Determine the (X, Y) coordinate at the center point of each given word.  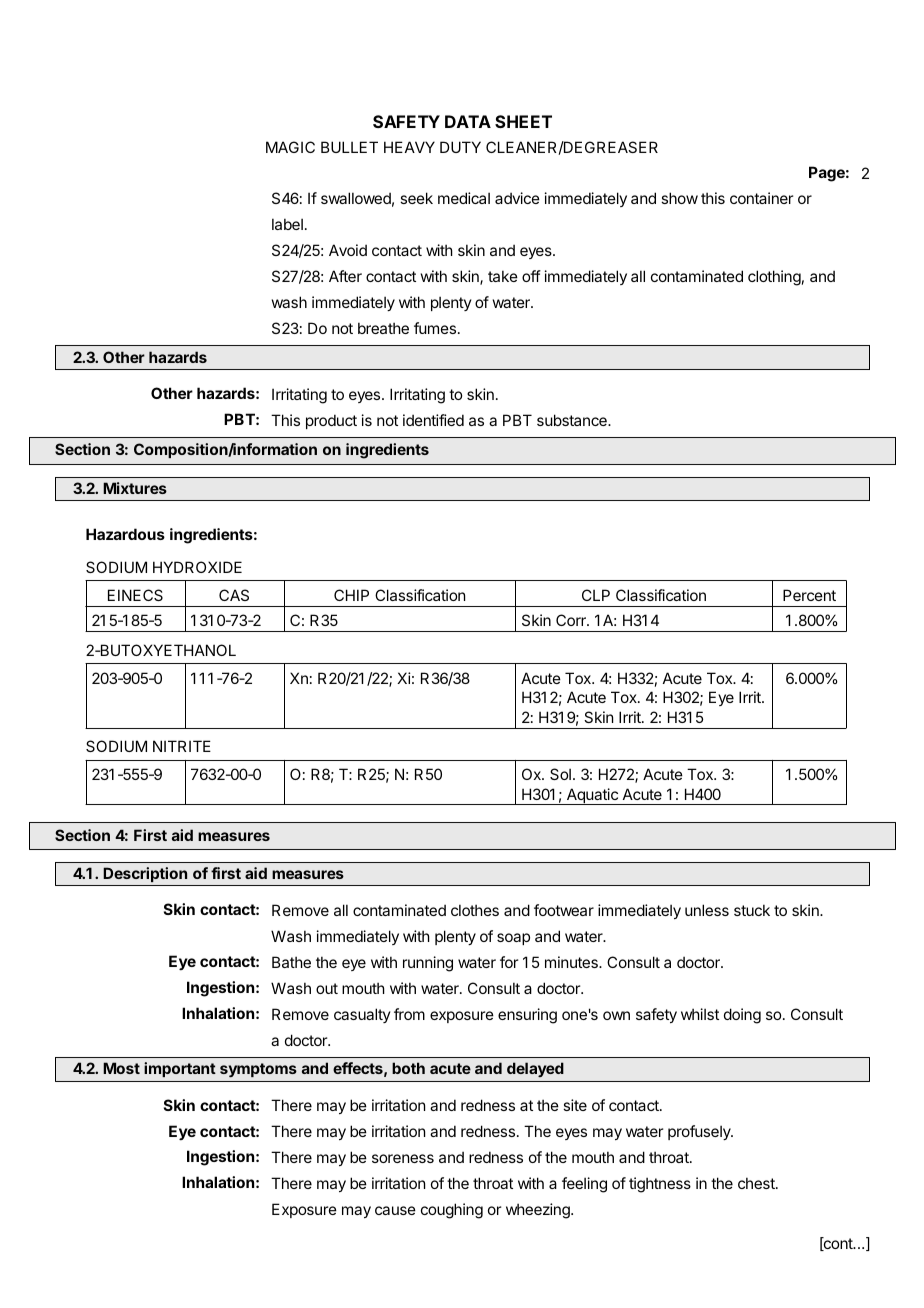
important (180, 1069)
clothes (475, 910)
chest (757, 1183)
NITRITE (182, 746)
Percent (809, 595)
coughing (452, 1211)
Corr (572, 620)
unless (707, 910)
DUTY (460, 147)
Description (145, 874)
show (679, 198)
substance (573, 420)
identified (433, 420)
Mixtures (135, 488)
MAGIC (290, 147)
